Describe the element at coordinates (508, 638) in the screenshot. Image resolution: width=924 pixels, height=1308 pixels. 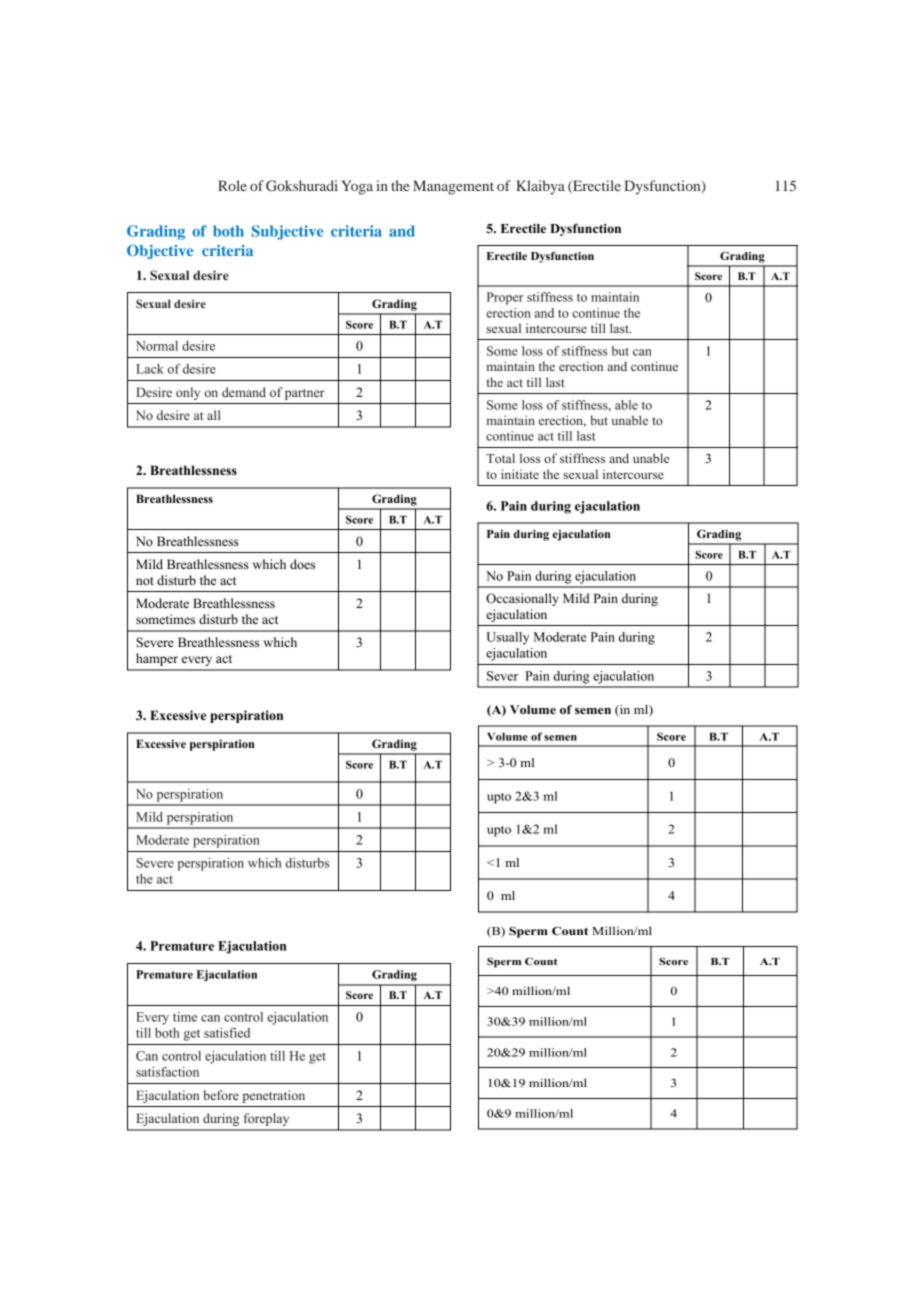
I see `Usually` at that location.
